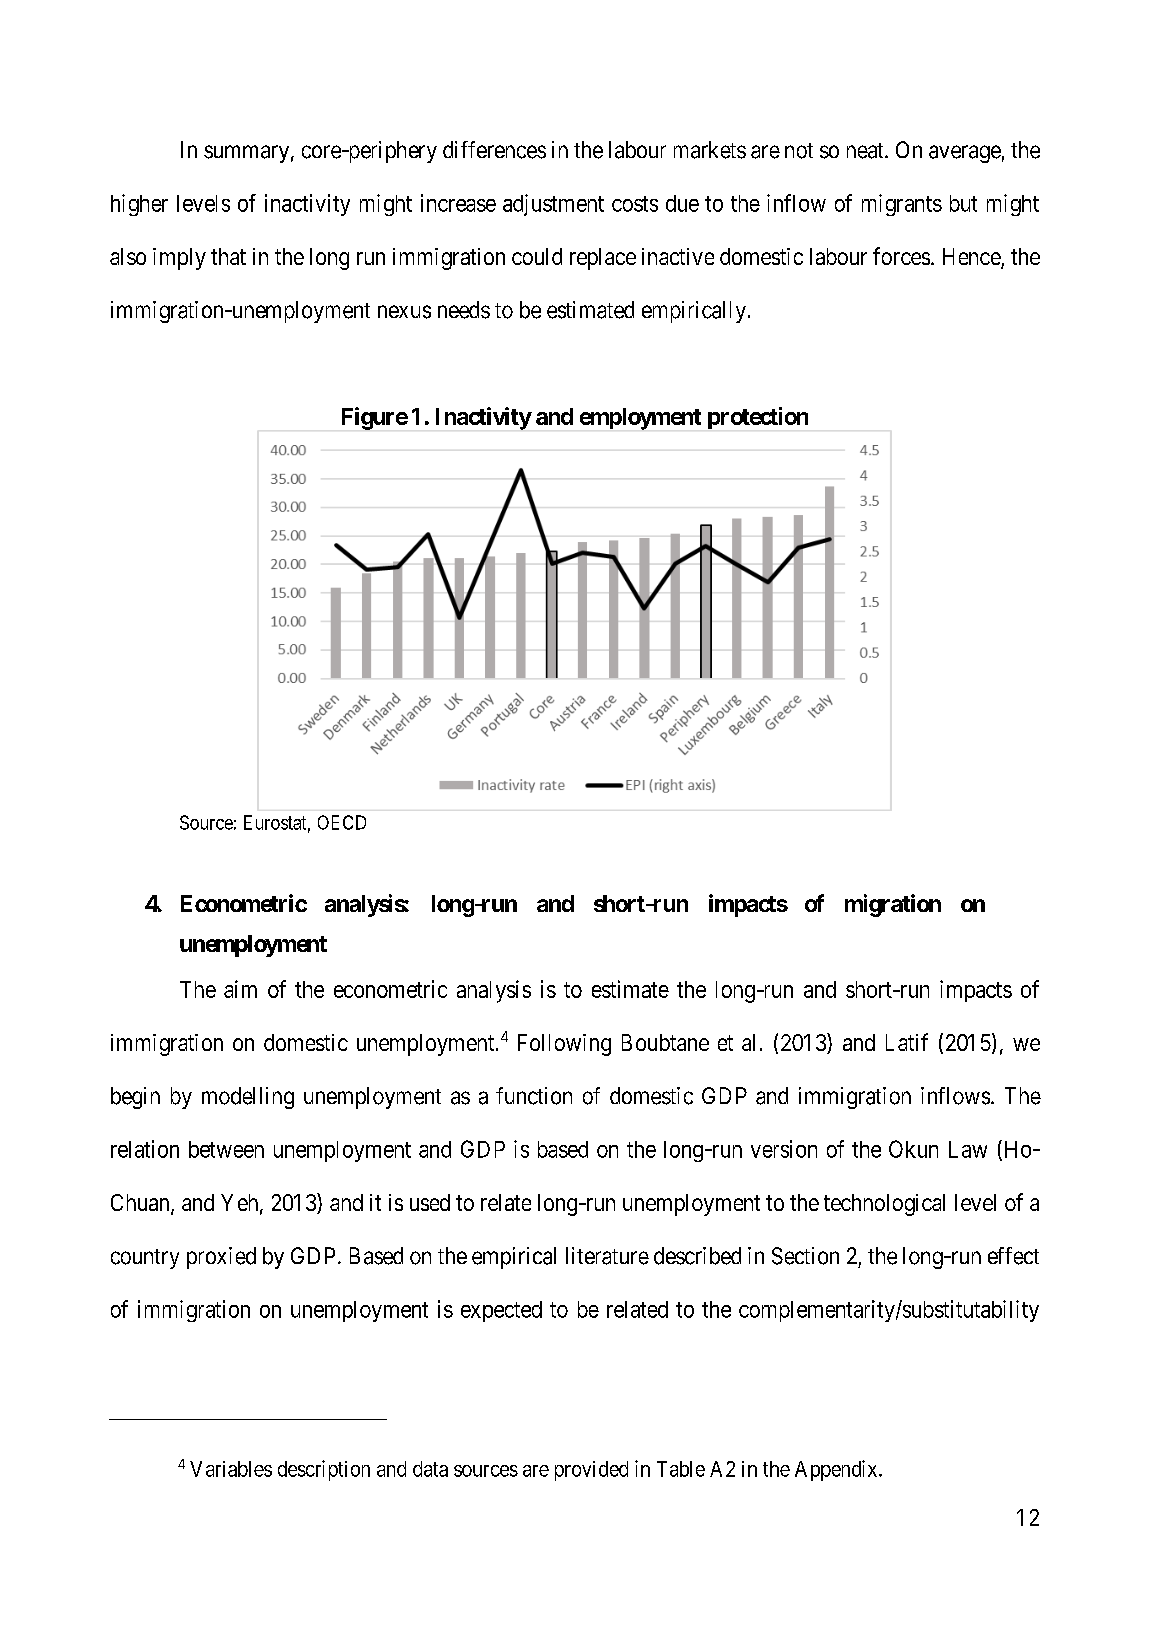  What do you see at coordinates (534, 1096) in the image?
I see `function` at bounding box center [534, 1096].
